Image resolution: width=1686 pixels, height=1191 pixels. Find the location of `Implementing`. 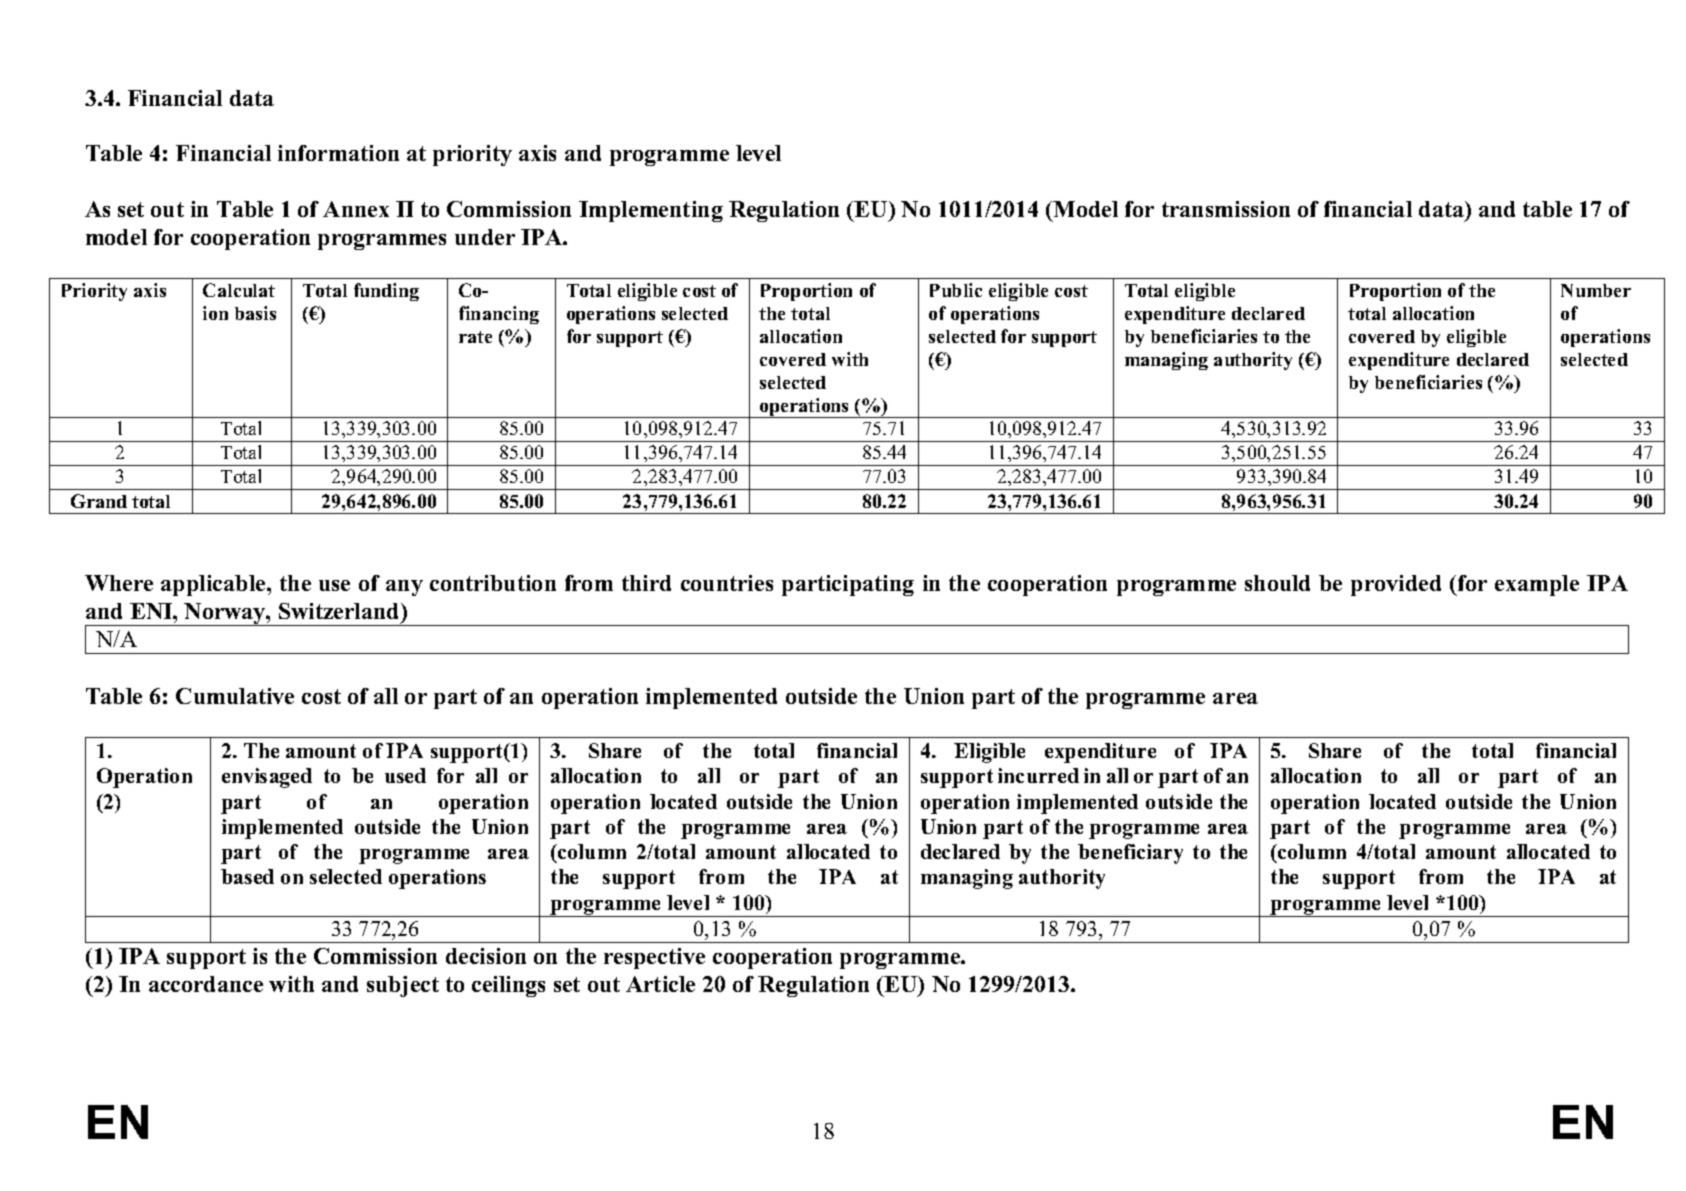

Implementing is located at coordinates (651, 211).
